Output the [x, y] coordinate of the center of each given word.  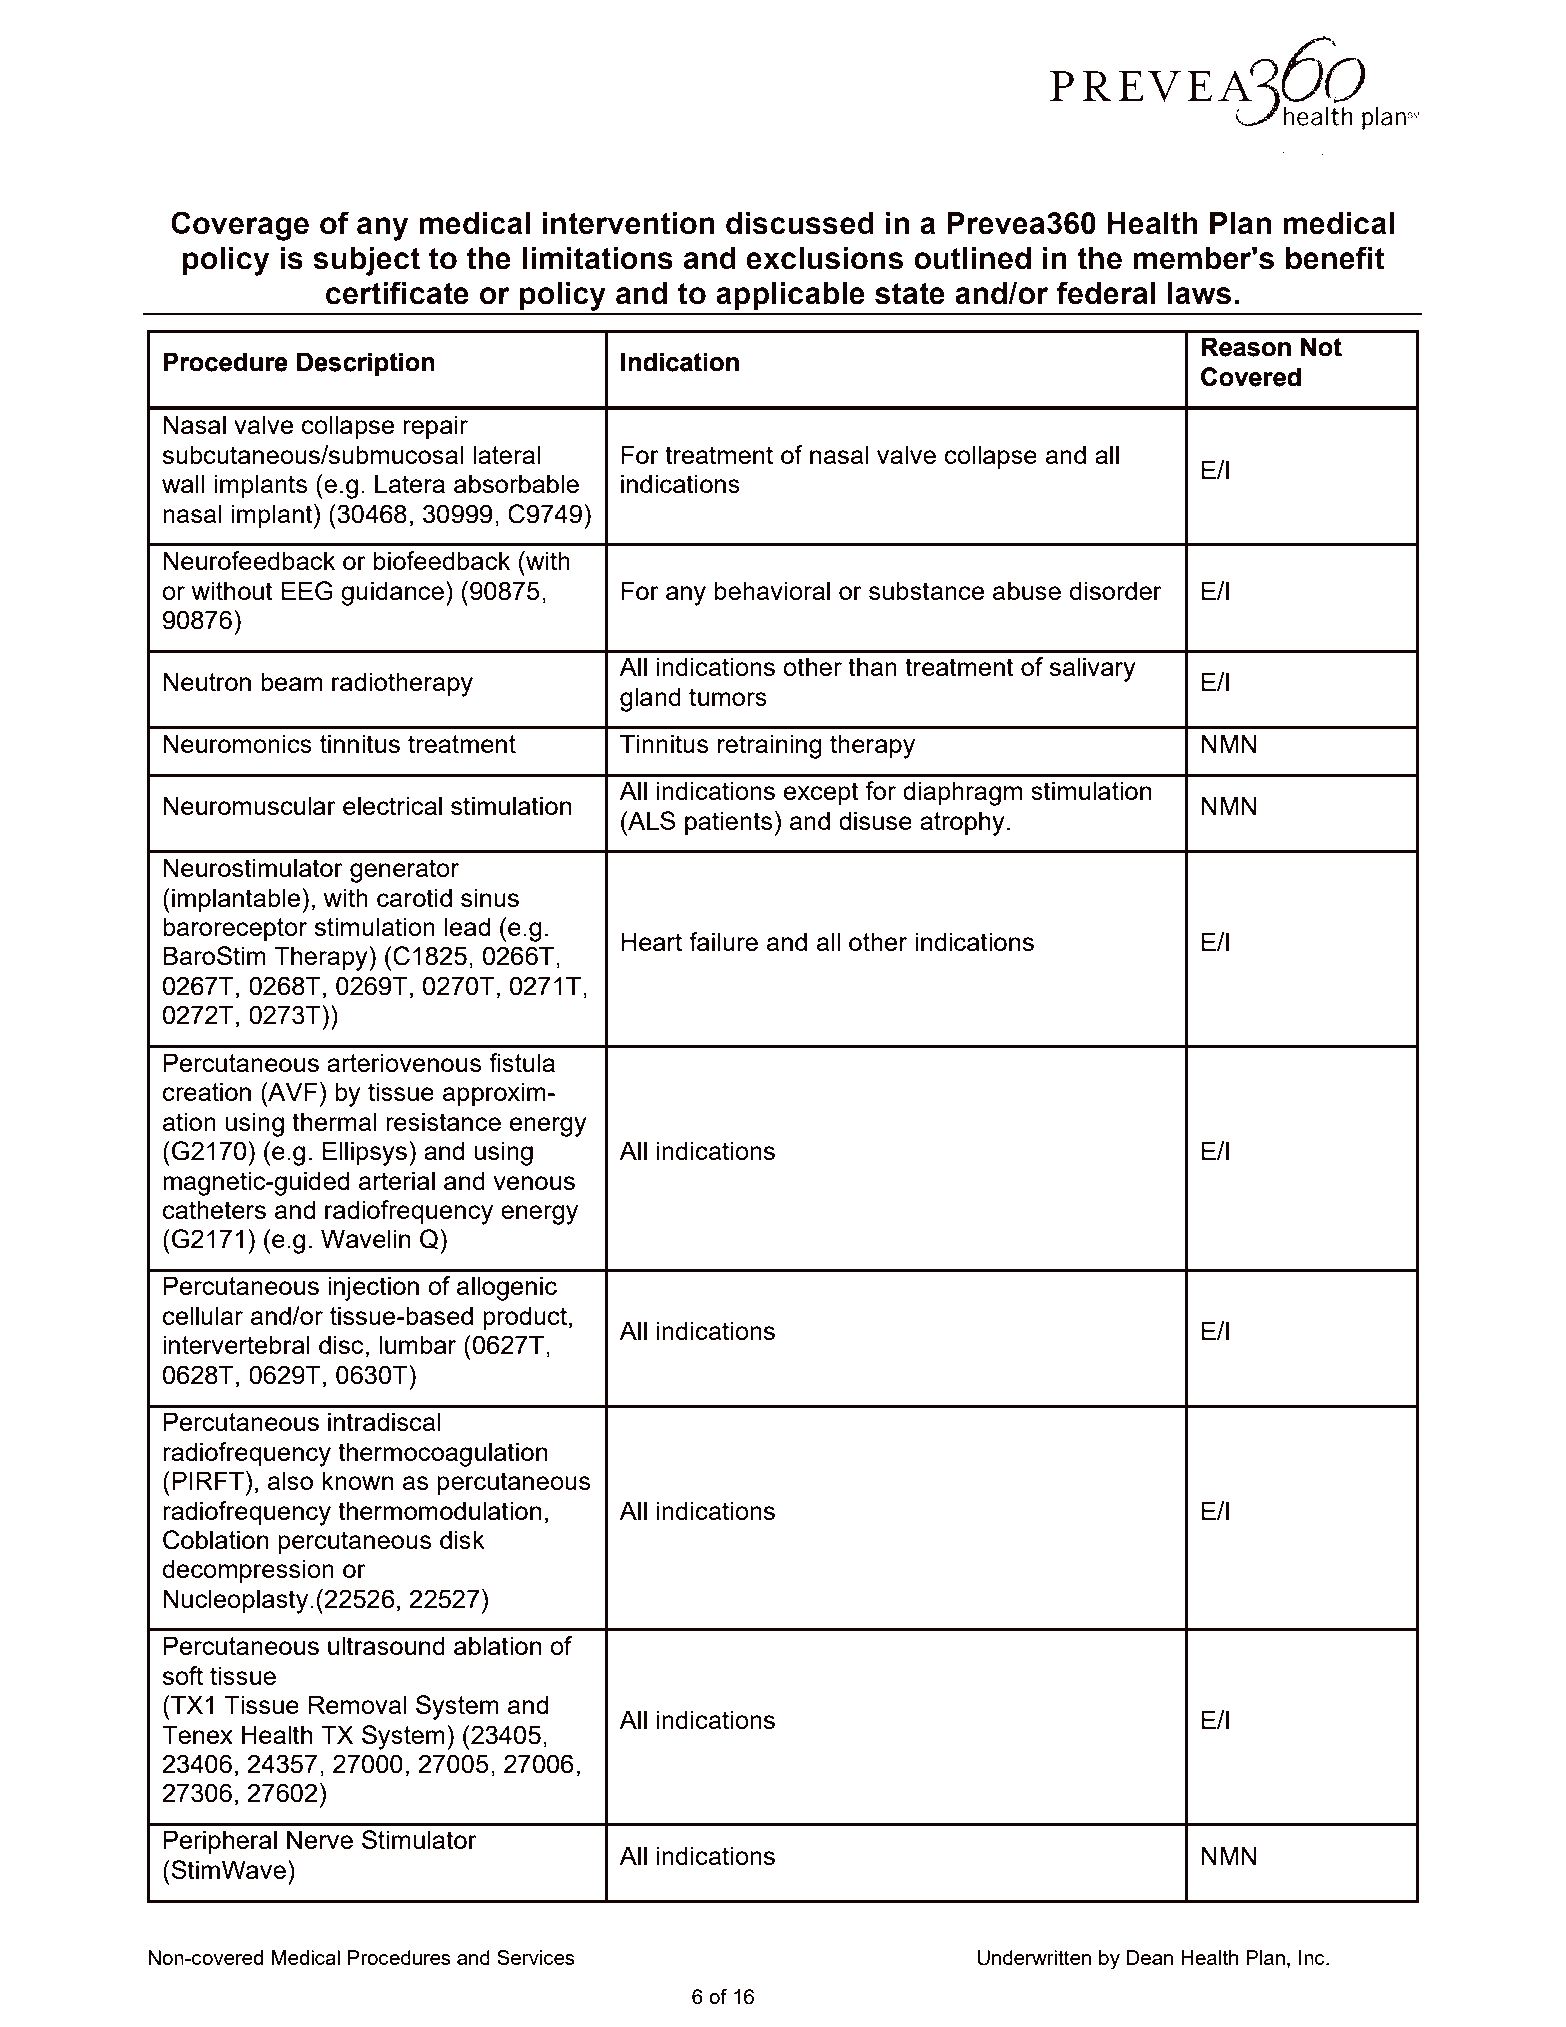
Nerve [320, 1839]
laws [1199, 293]
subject [366, 261]
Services [536, 1957]
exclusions [825, 258]
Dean [1149, 1957]
